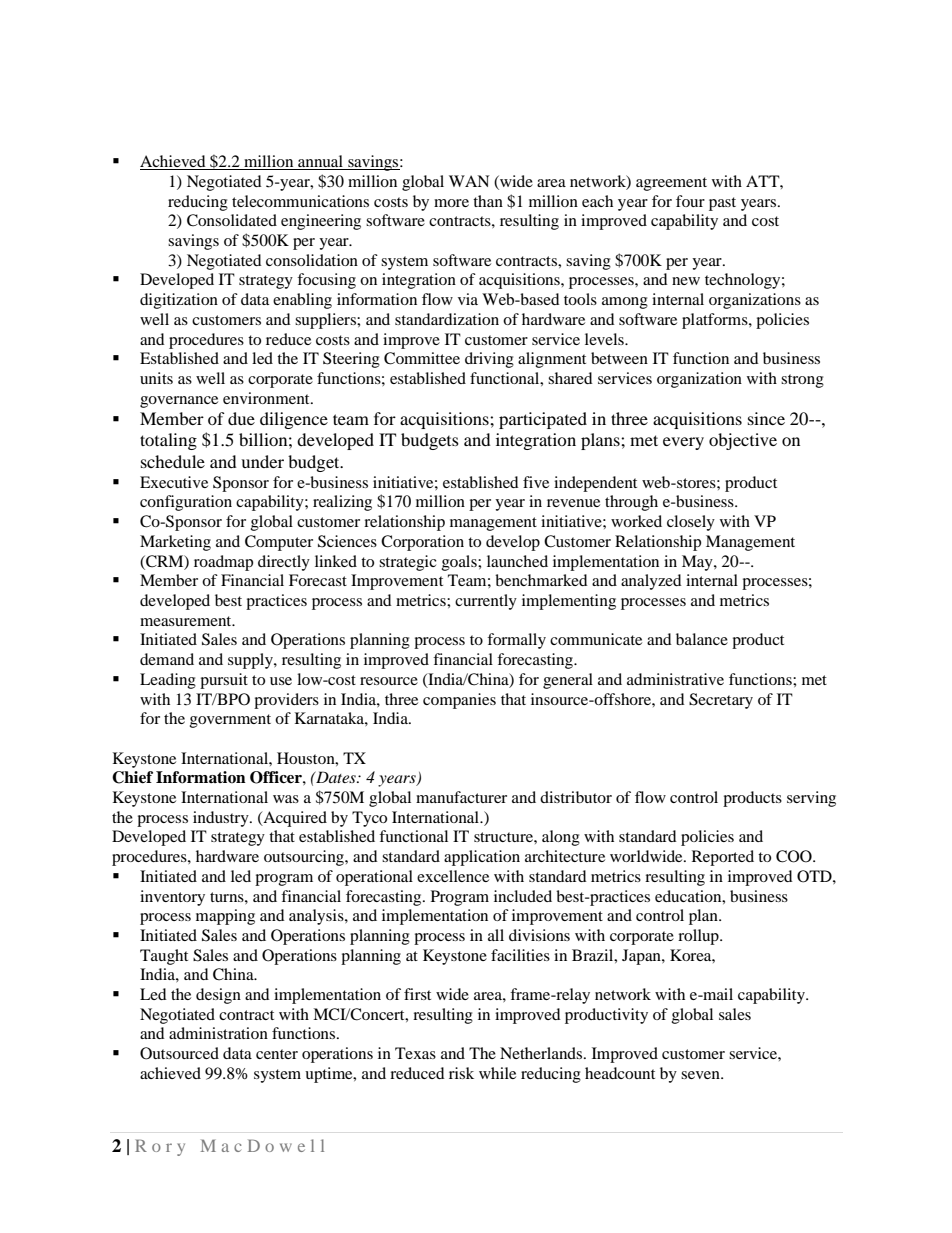 This document has height=1233, width=952. I want to click on Reported, so click(723, 858).
